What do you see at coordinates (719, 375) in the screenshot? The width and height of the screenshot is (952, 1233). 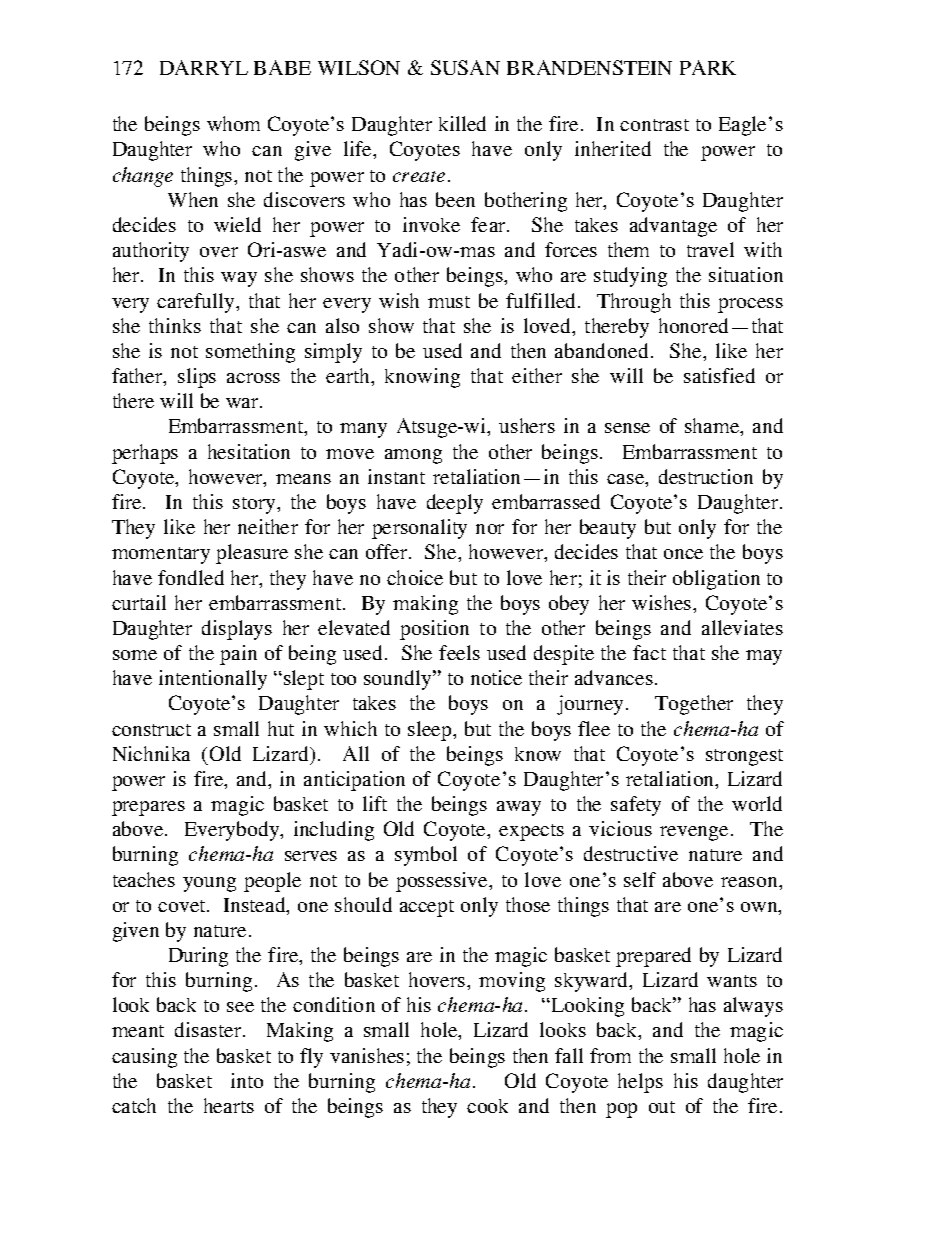 I see `satisfied` at bounding box center [719, 375].
